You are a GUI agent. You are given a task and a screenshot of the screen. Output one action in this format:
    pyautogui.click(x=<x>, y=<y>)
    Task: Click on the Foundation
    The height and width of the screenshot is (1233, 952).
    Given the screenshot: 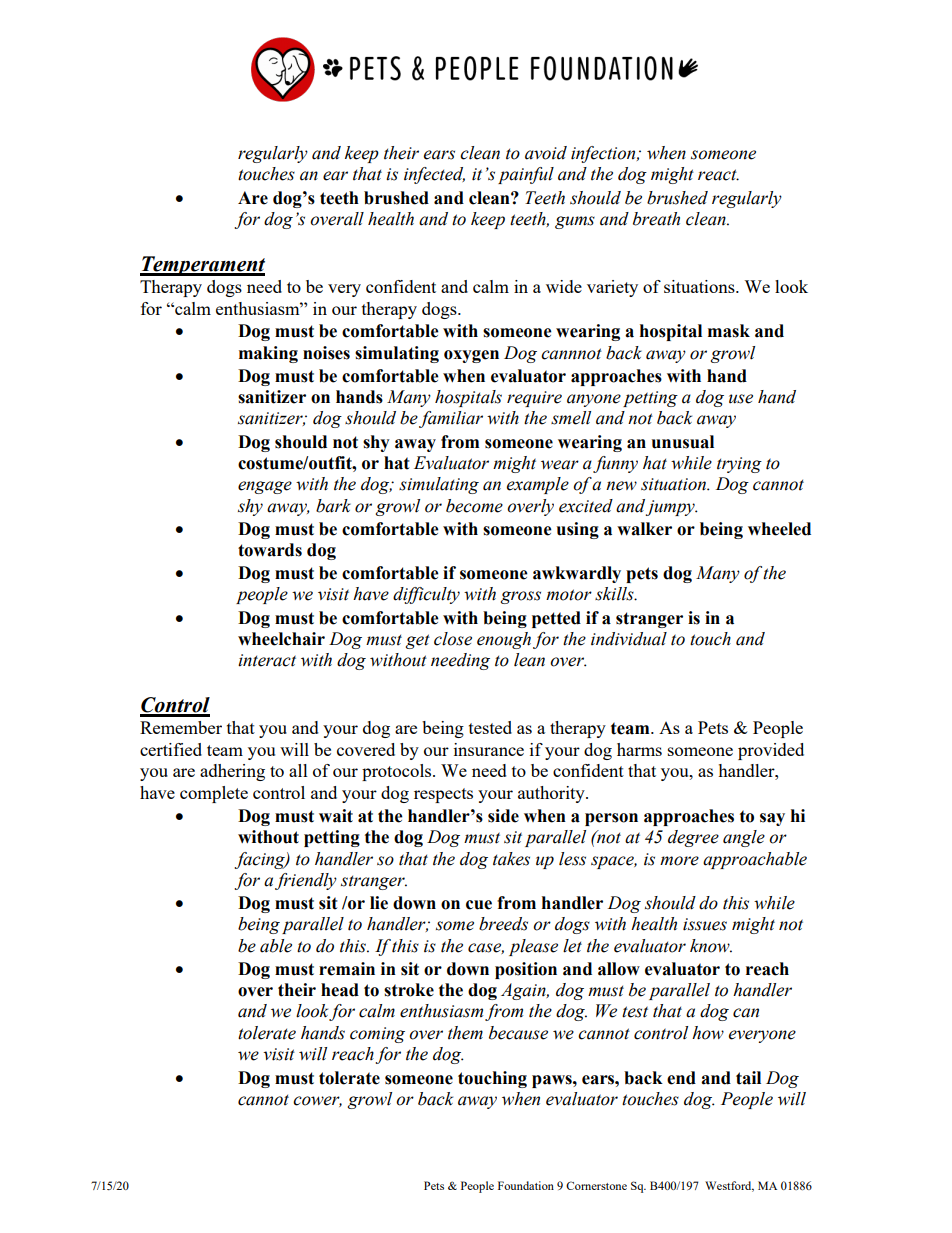 What is the action you would take?
    pyautogui.click(x=526, y=1185)
